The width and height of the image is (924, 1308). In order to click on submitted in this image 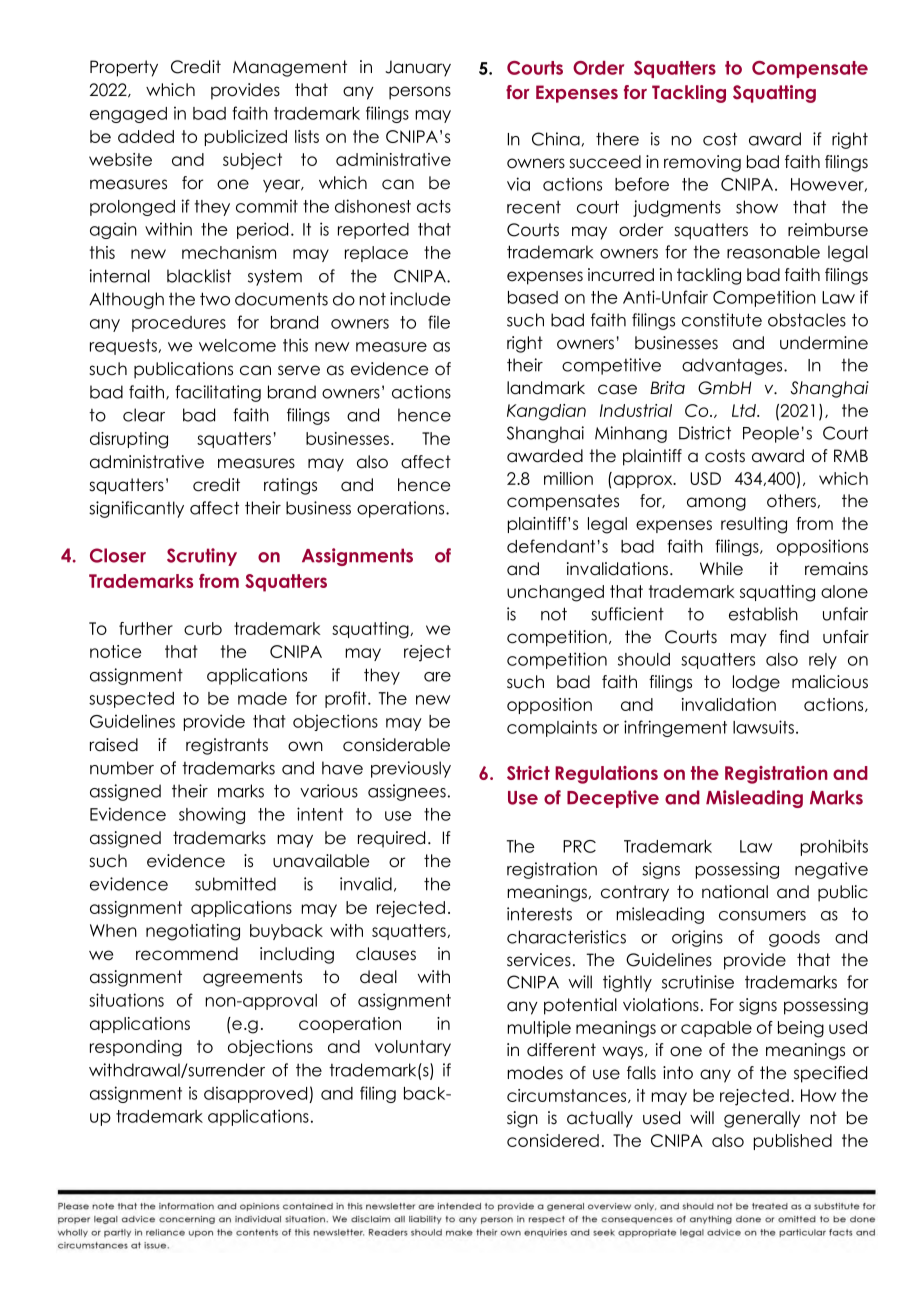, I will do `click(235, 884)`.
